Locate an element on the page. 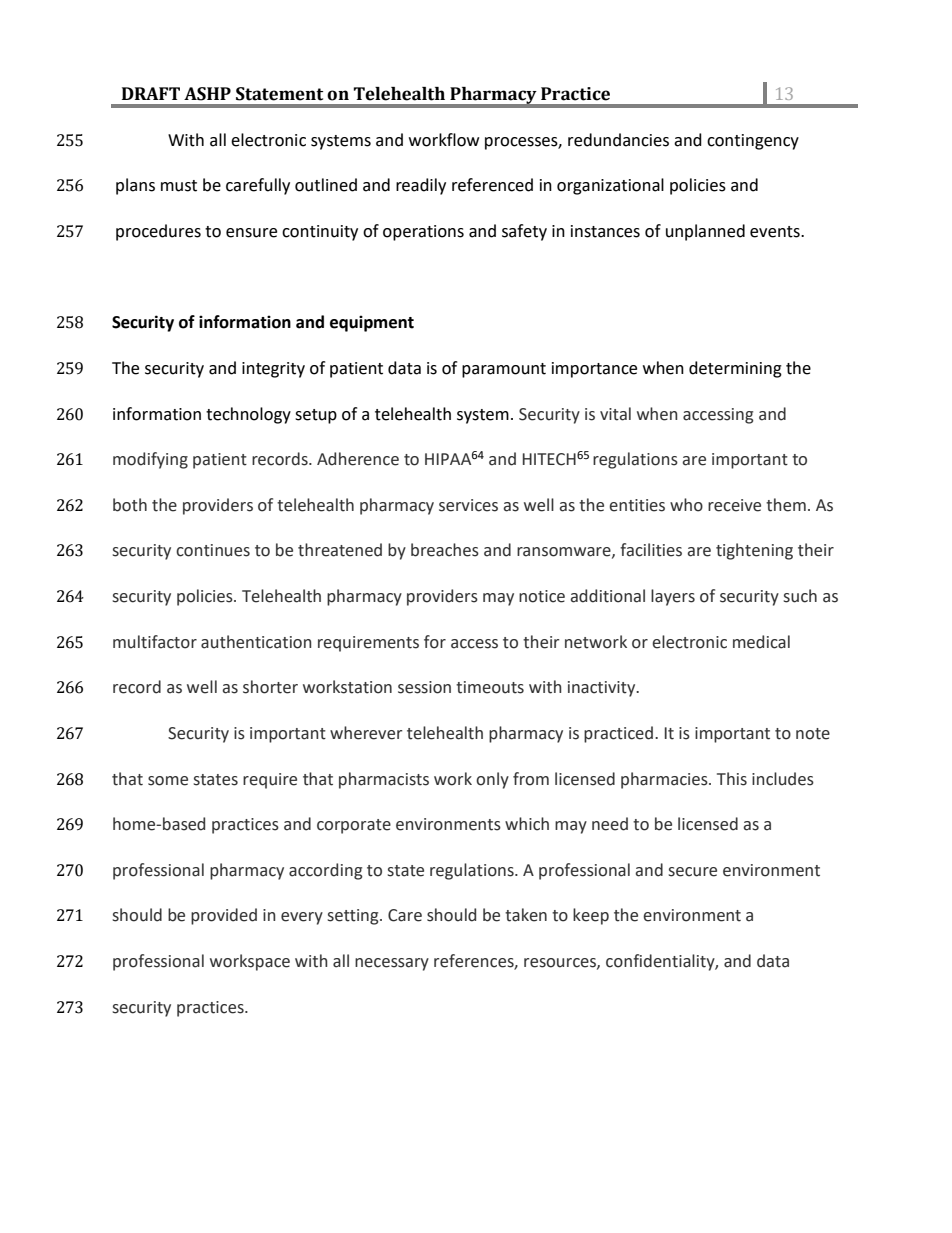  referenced is located at coordinates (492, 185).
